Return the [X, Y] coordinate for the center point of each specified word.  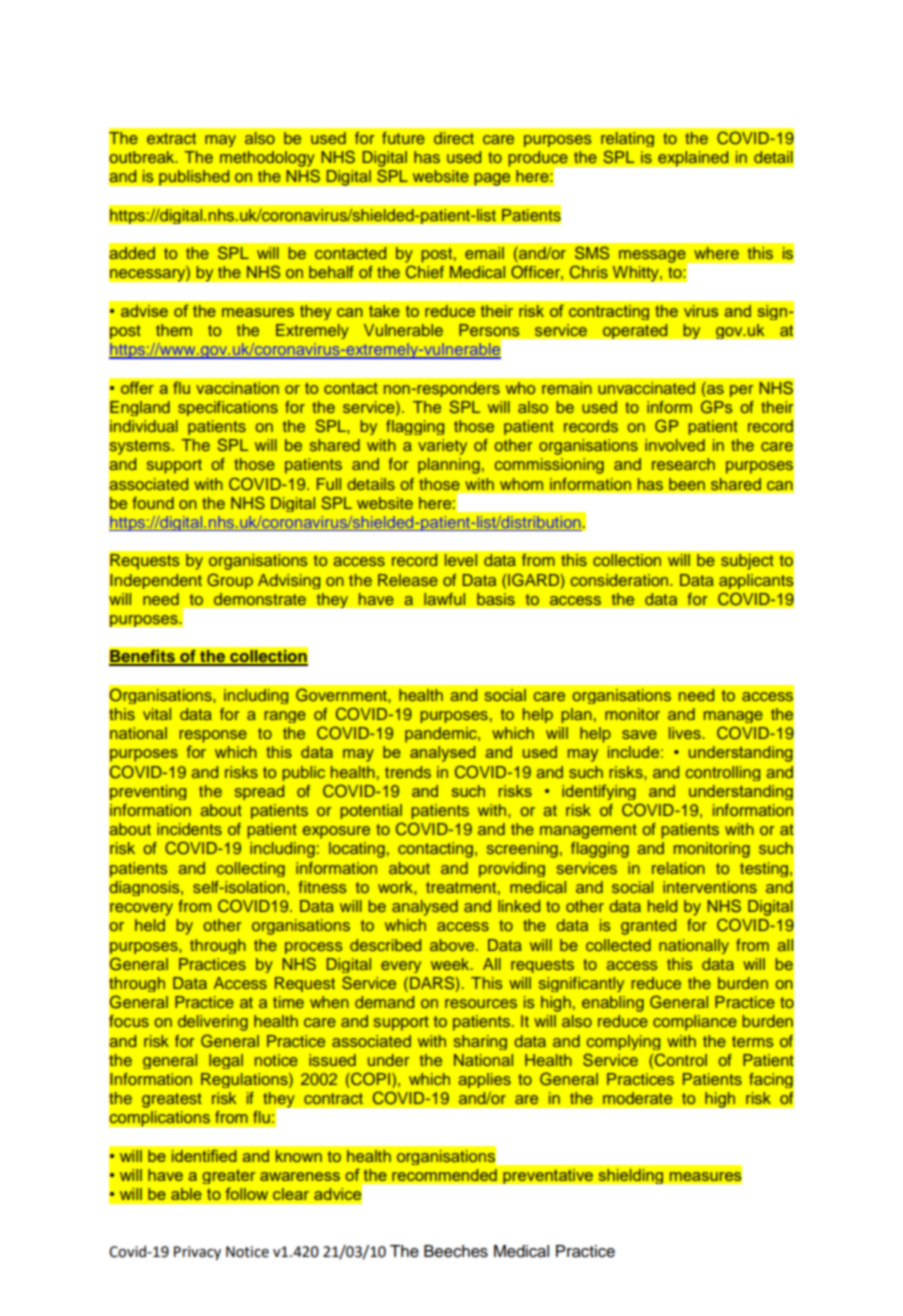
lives [686, 733]
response [213, 736]
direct [454, 138]
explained [693, 159]
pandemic [442, 735]
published [194, 178]
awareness [300, 1176]
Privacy [197, 1253]
